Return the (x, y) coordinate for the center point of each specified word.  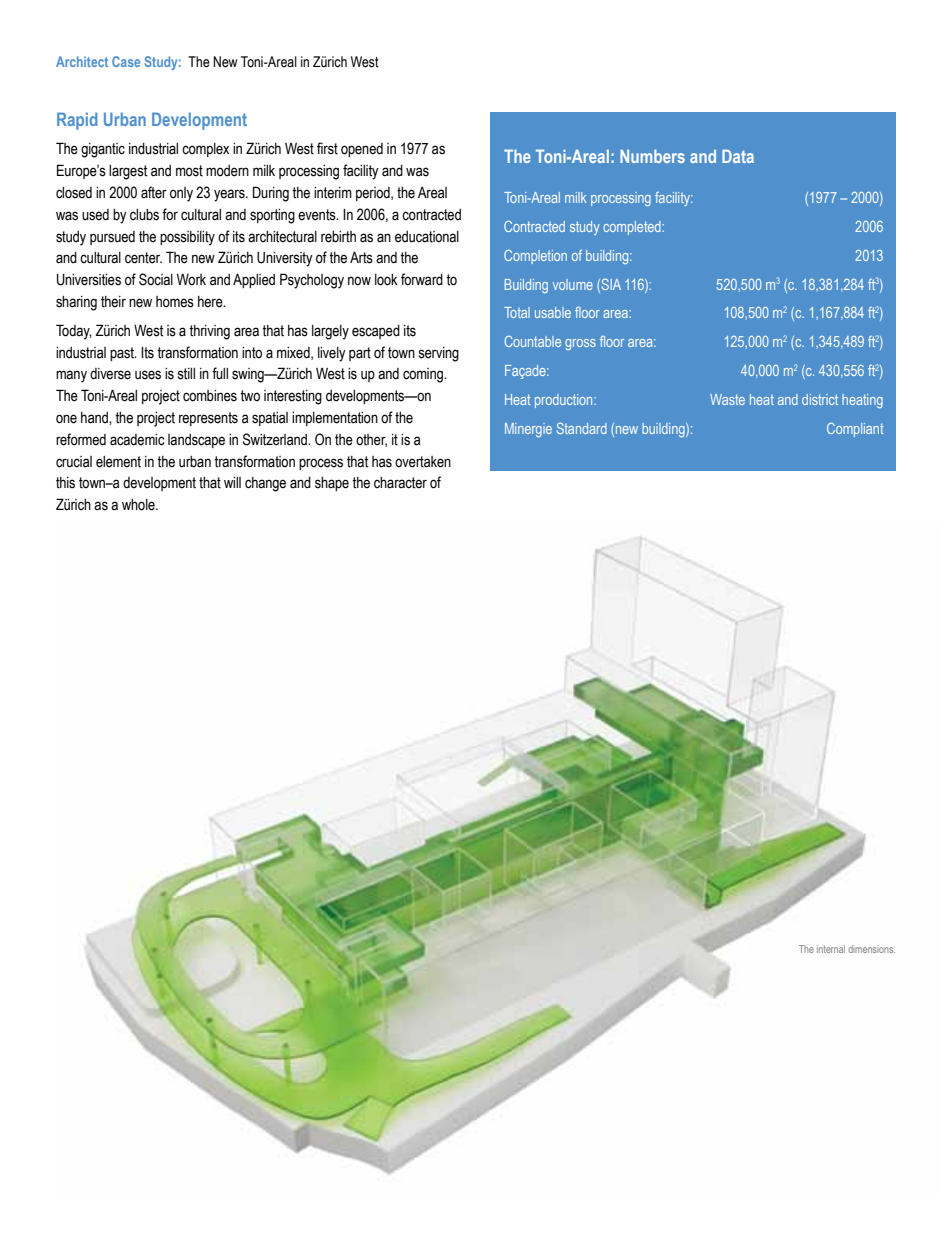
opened (362, 150)
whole (139, 505)
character (400, 483)
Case (126, 61)
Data (738, 156)
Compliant (855, 430)
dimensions (872, 949)
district (820, 399)
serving (439, 354)
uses (148, 375)
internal (831, 949)
